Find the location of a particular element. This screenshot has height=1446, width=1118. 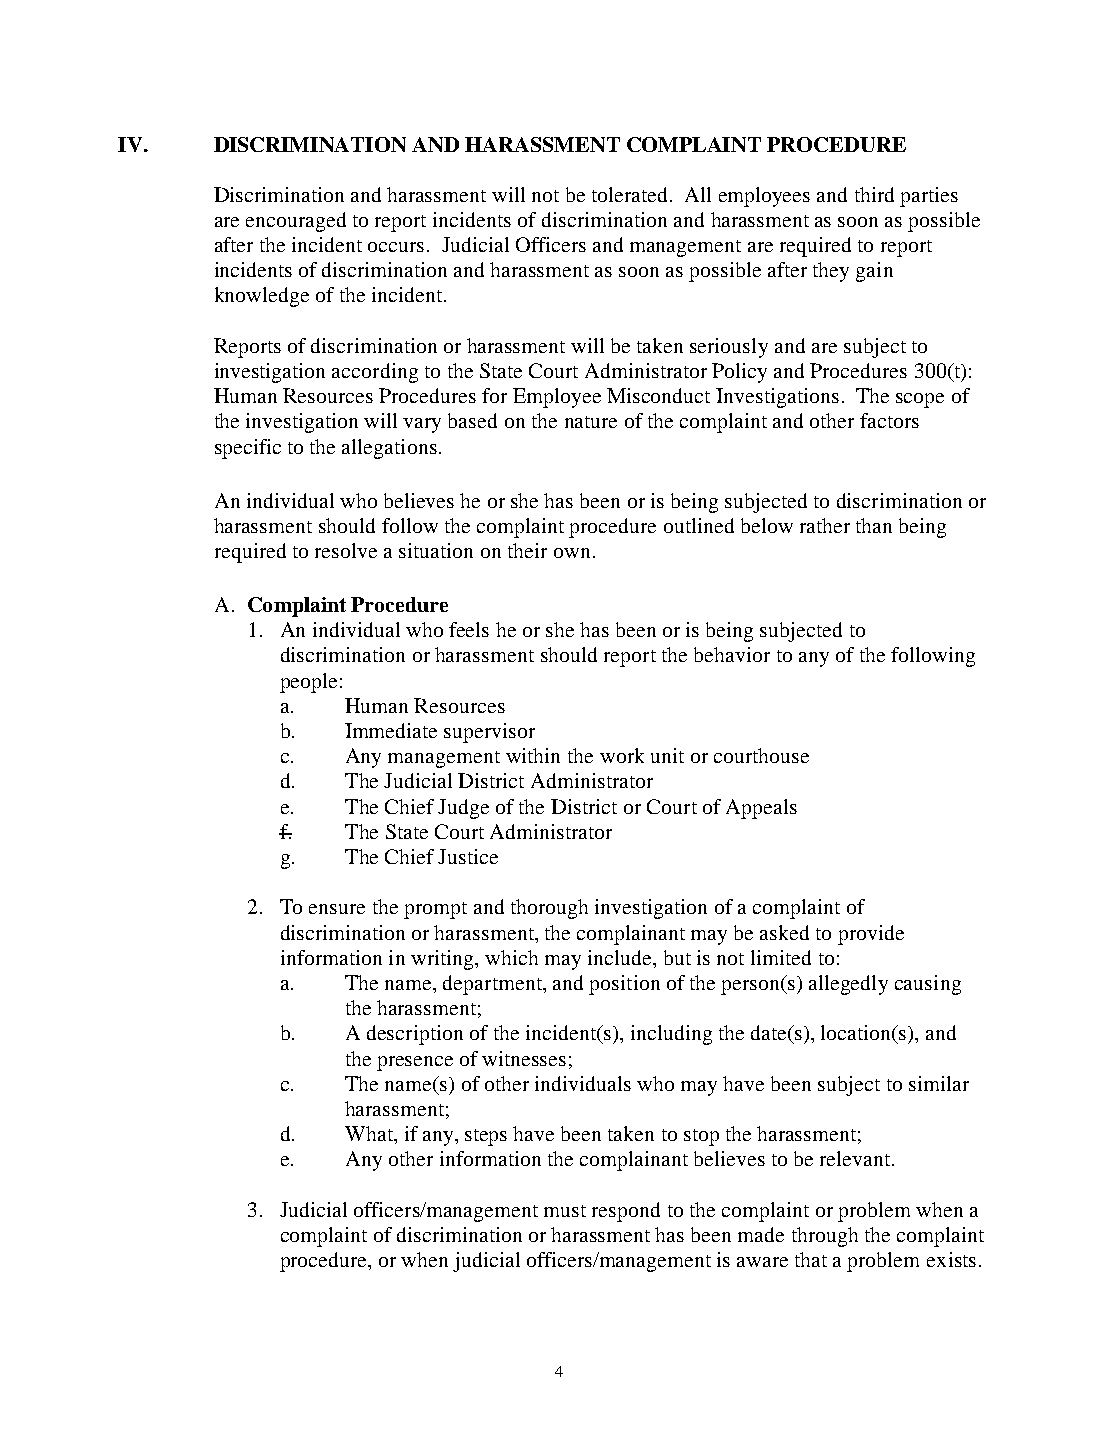

people is located at coordinates (308, 683).
